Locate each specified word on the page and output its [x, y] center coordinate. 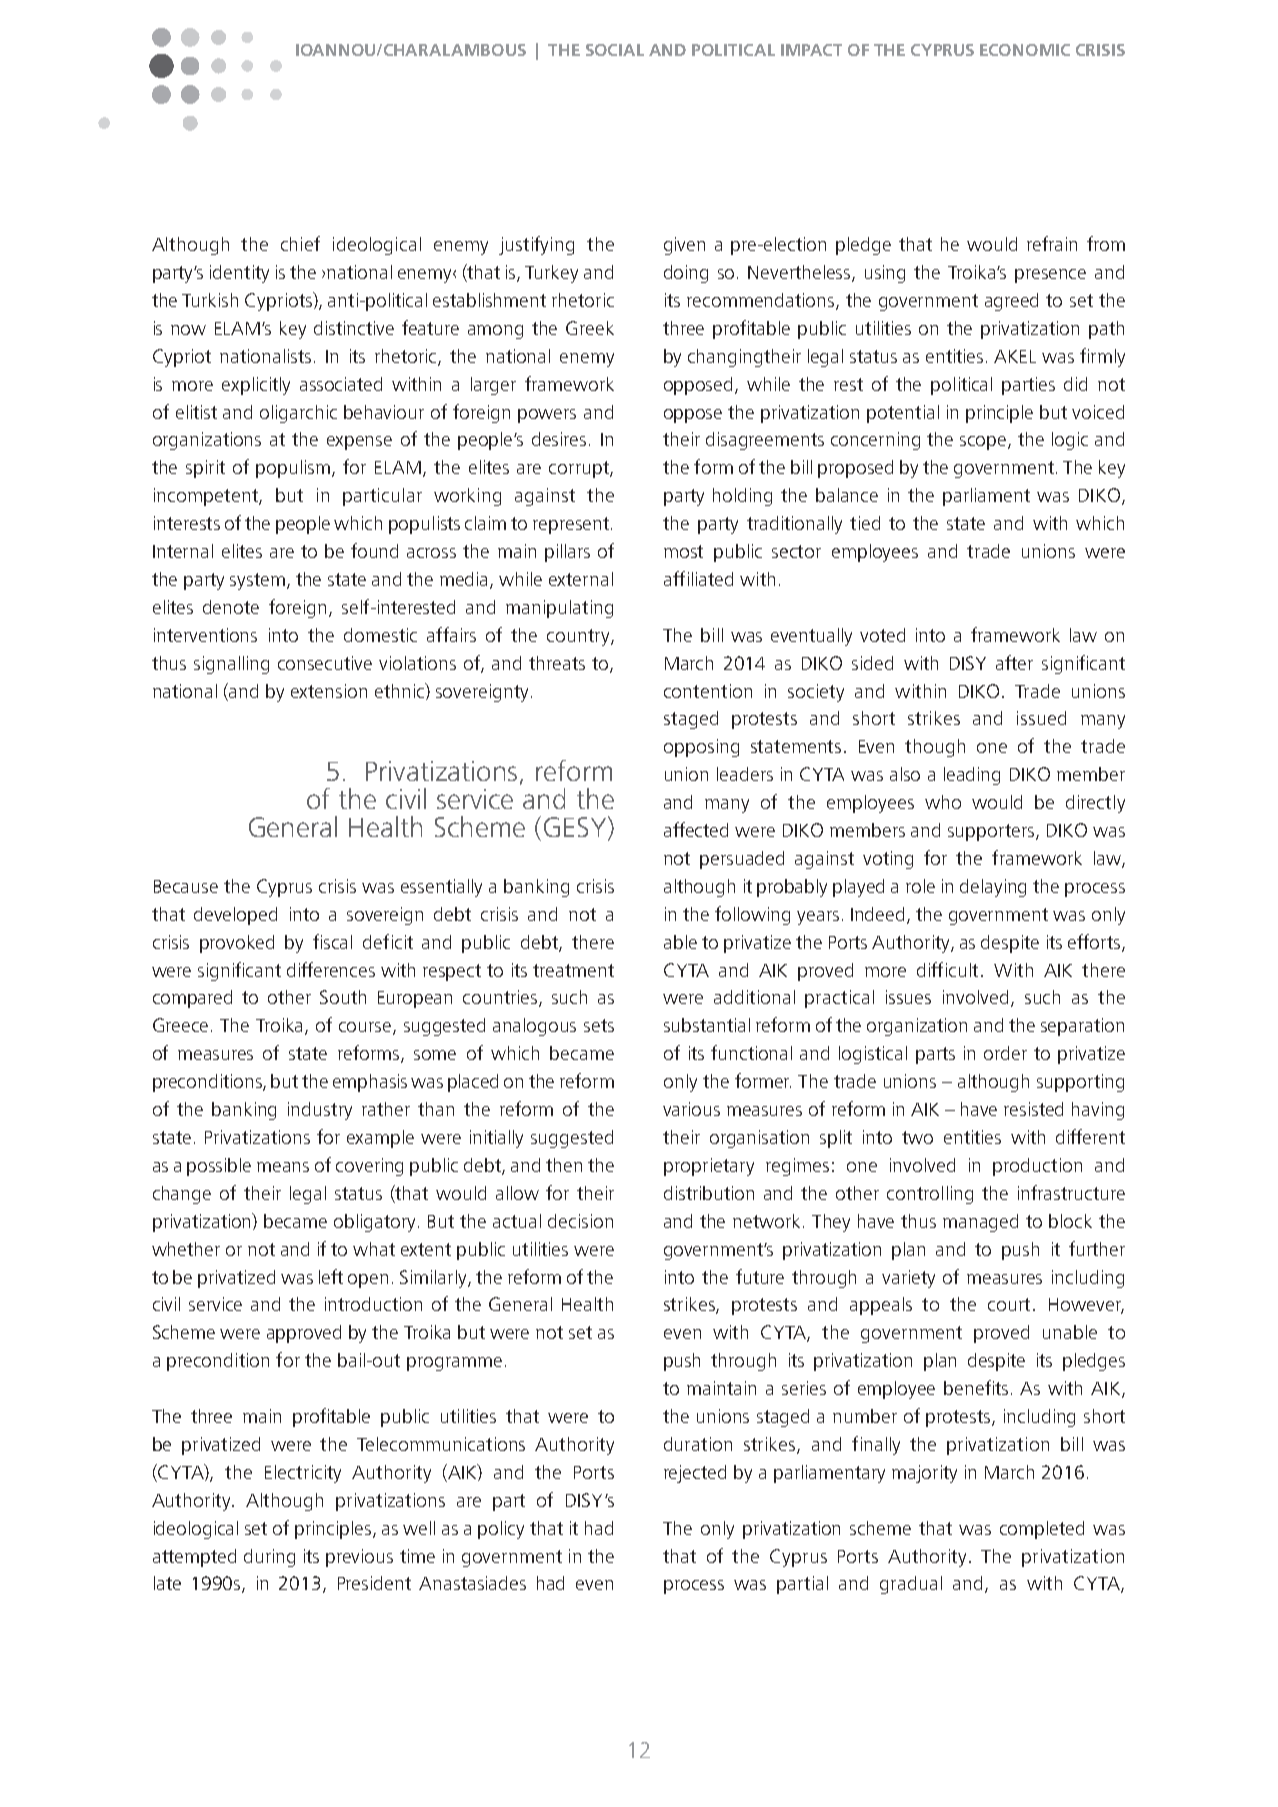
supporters [992, 832]
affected [696, 829]
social [615, 50]
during [269, 1558]
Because [186, 886]
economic [1025, 50]
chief [300, 243]
